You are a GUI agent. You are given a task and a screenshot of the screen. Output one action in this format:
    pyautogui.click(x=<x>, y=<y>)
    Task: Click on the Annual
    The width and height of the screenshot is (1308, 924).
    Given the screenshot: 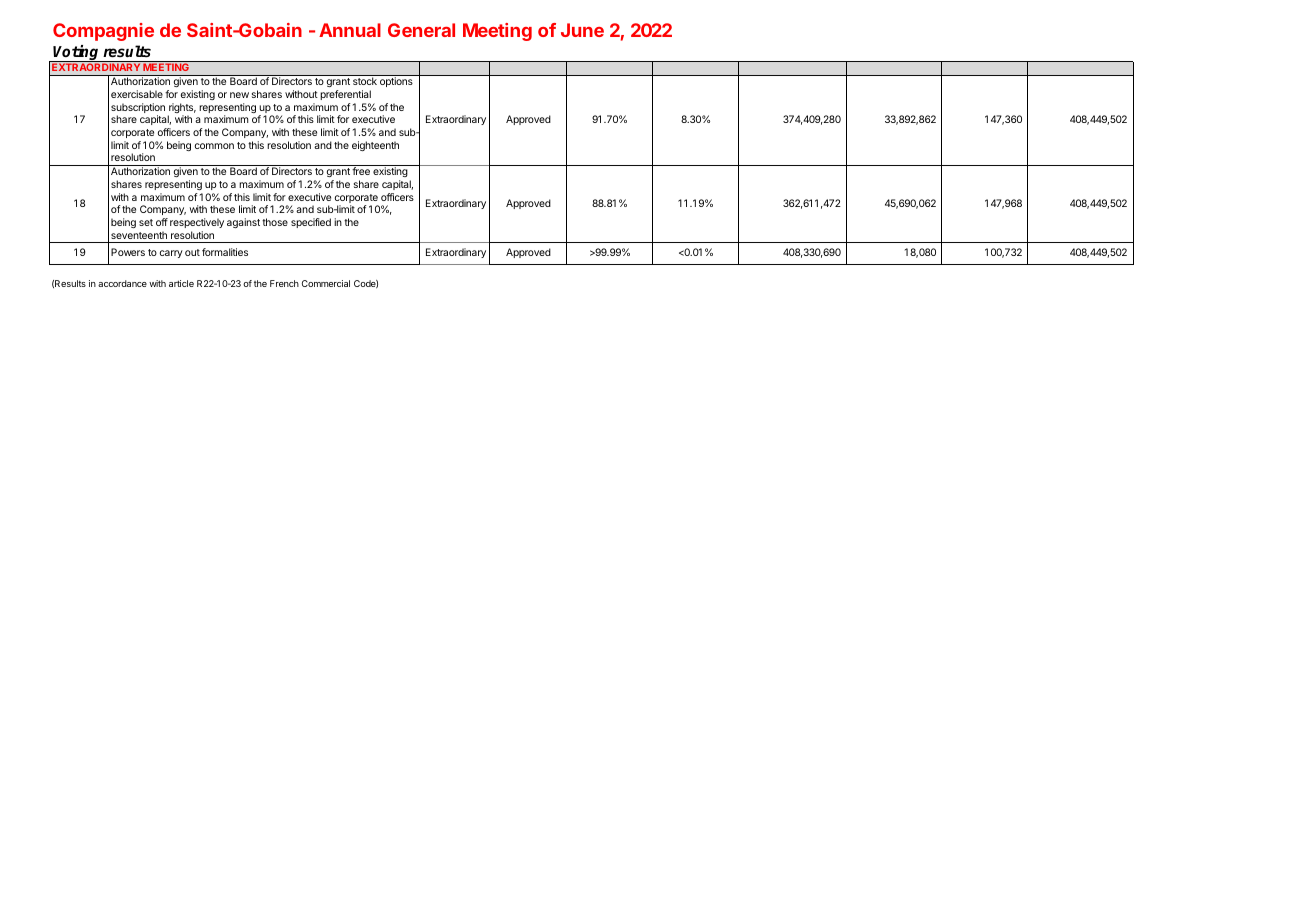 What is the action you would take?
    pyautogui.click(x=350, y=30)
